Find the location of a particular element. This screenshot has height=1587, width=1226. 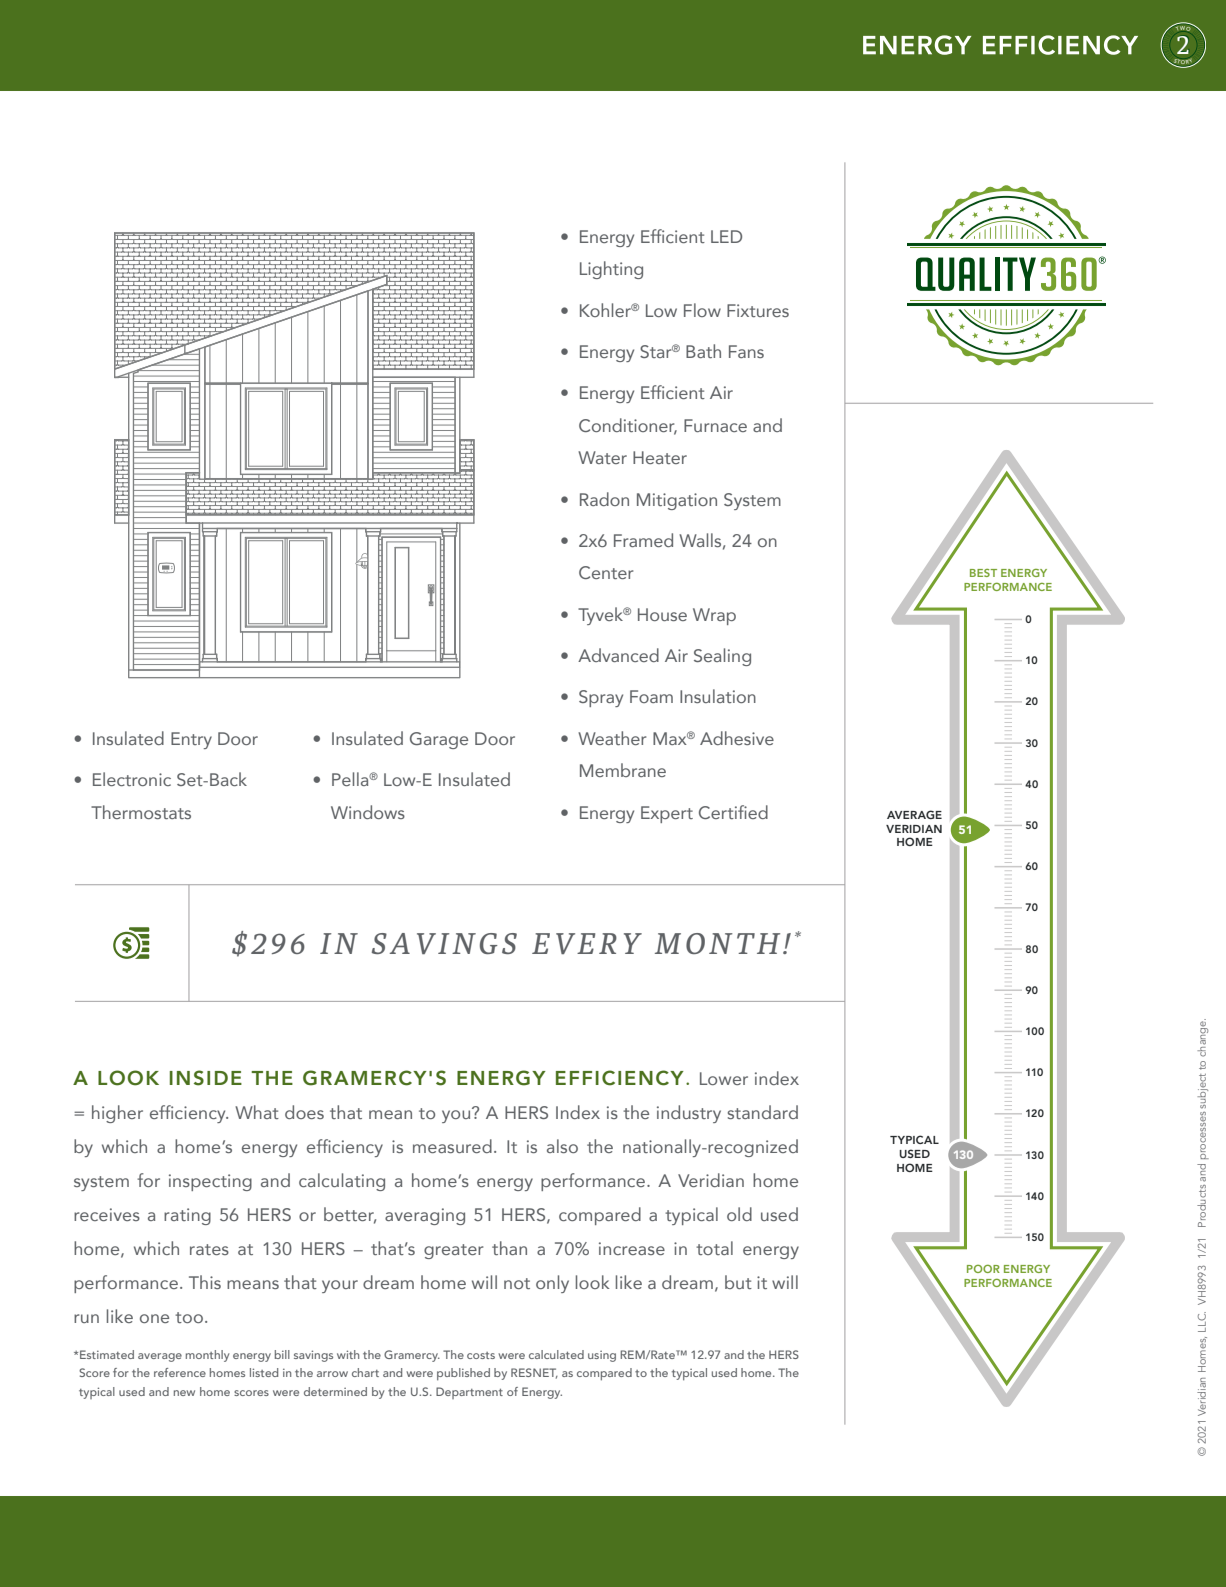

standard is located at coordinates (763, 1112).
